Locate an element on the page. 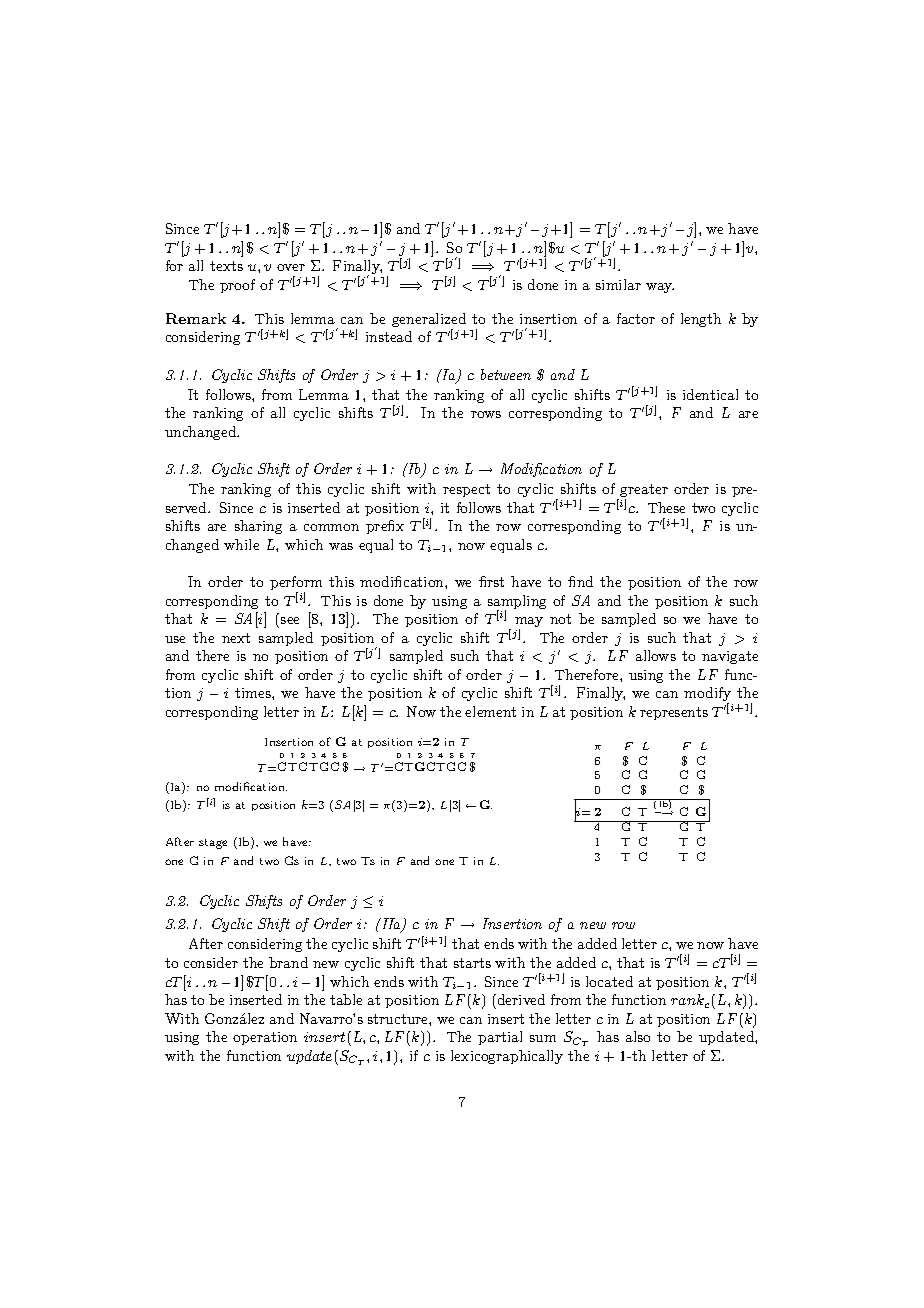  brand is located at coordinates (288, 962).
